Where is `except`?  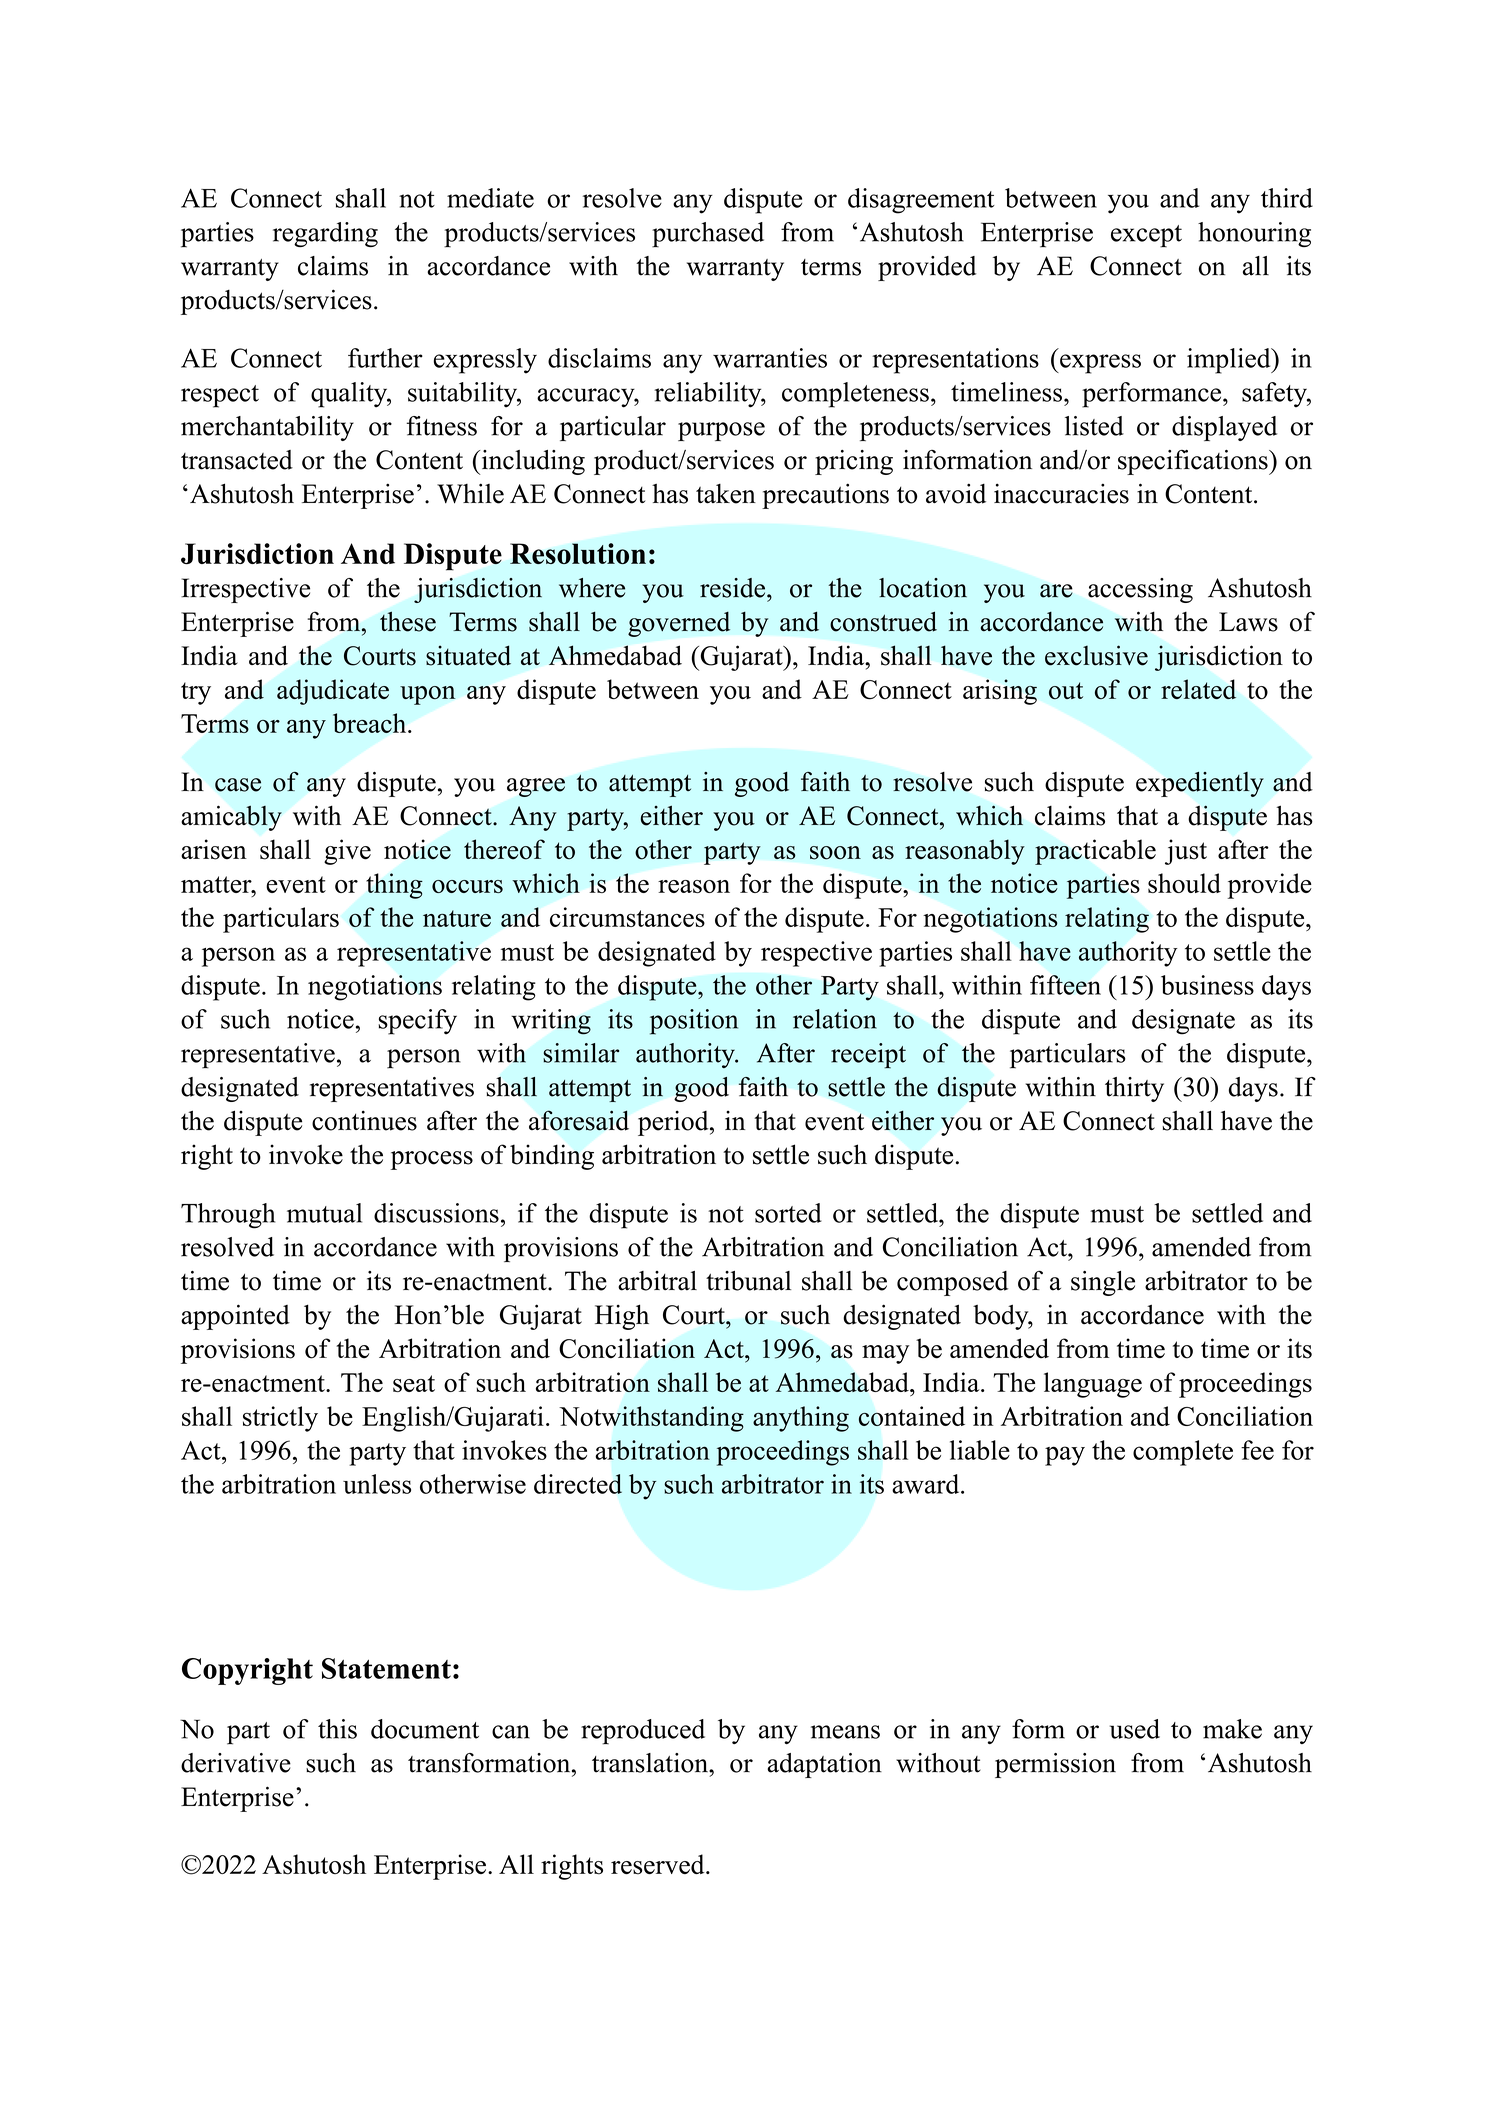 except is located at coordinates (1146, 236).
